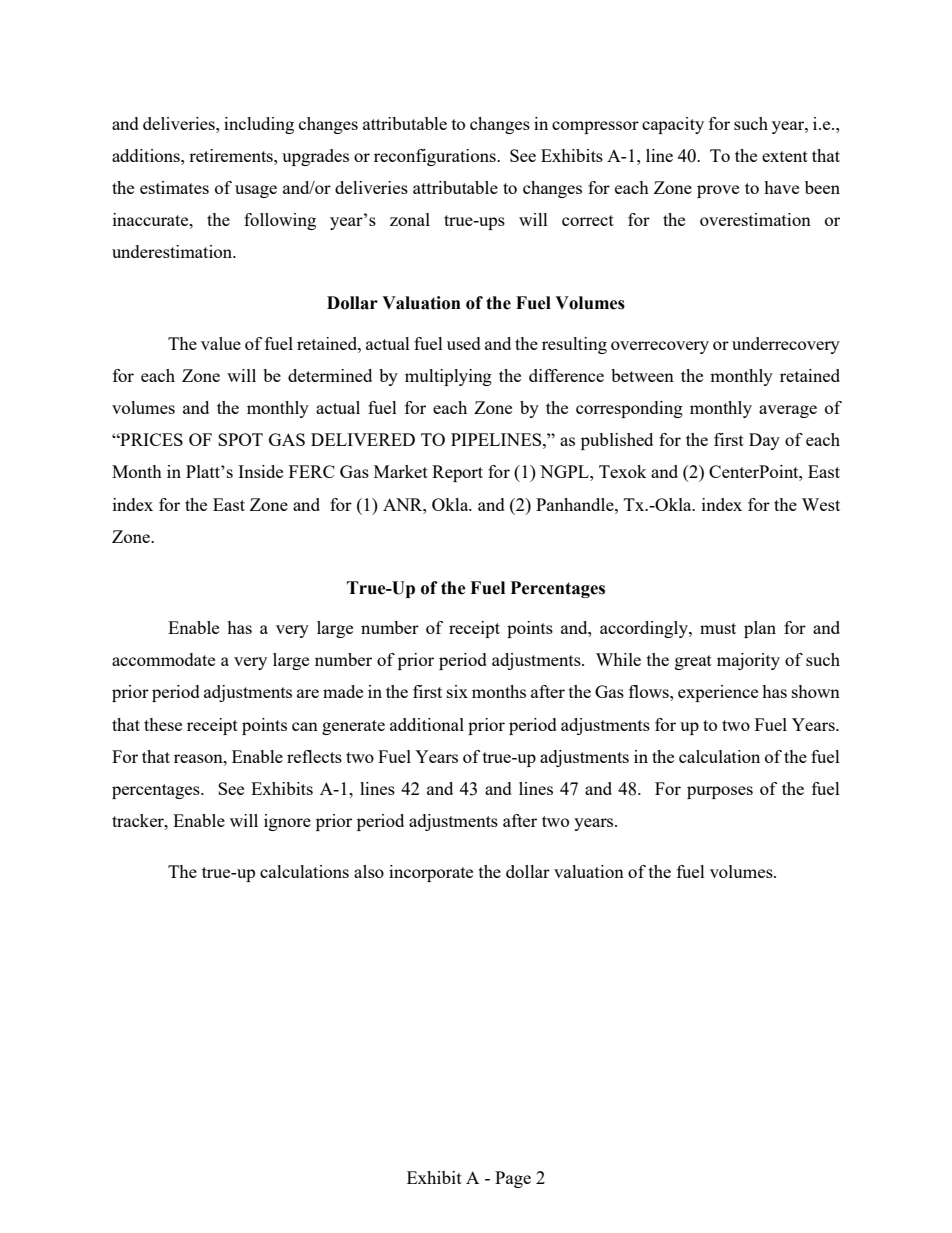 This page has height=1233, width=952. What do you see at coordinates (232, 155) in the page?
I see `retirements` at bounding box center [232, 155].
